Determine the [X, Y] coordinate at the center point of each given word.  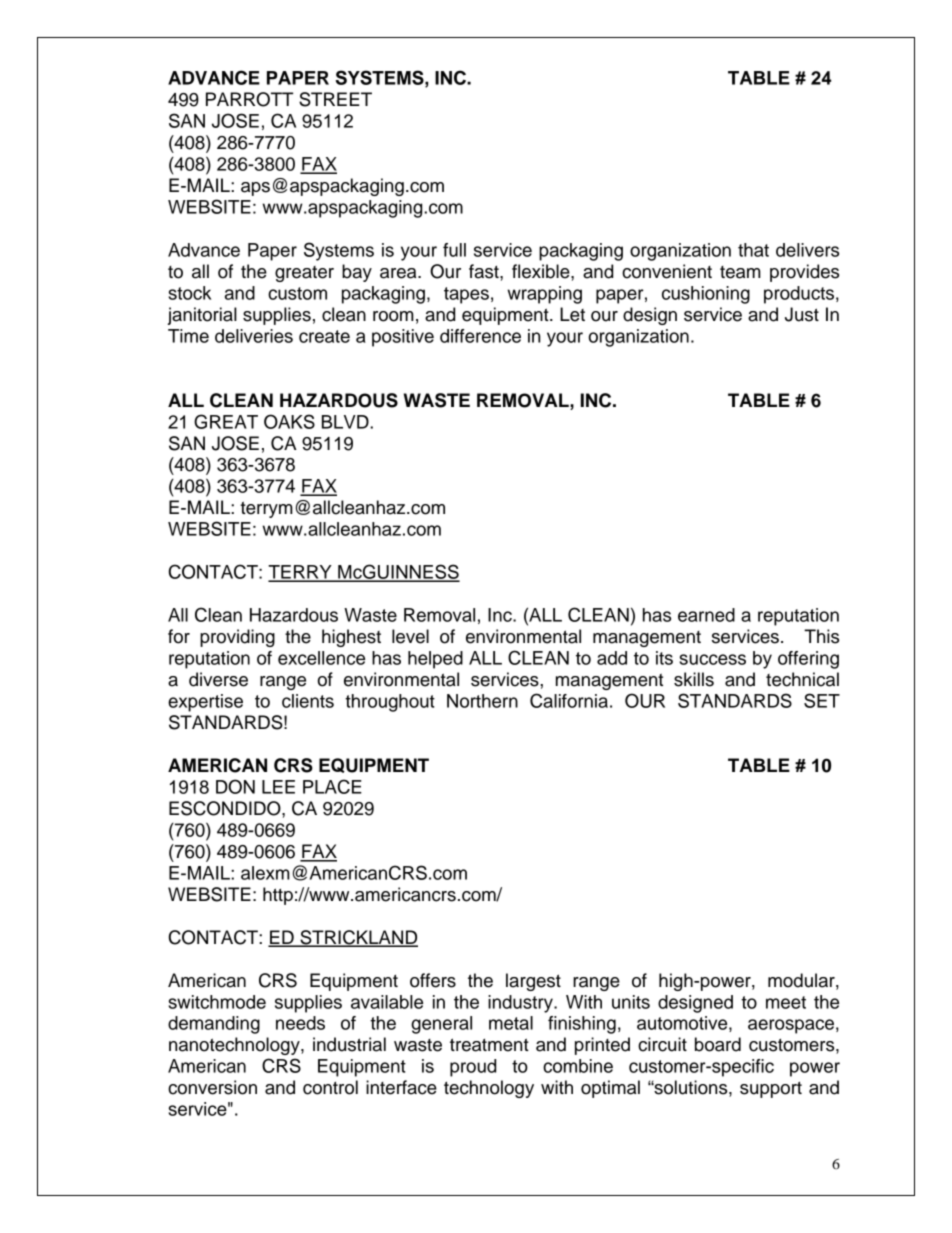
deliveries [254, 336]
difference [480, 336]
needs [300, 1023]
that [753, 250]
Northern [482, 701]
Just [802, 314]
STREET [335, 99]
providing [237, 638]
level [410, 636]
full [454, 250]
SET [822, 700]
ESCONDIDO [226, 808]
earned [706, 615]
